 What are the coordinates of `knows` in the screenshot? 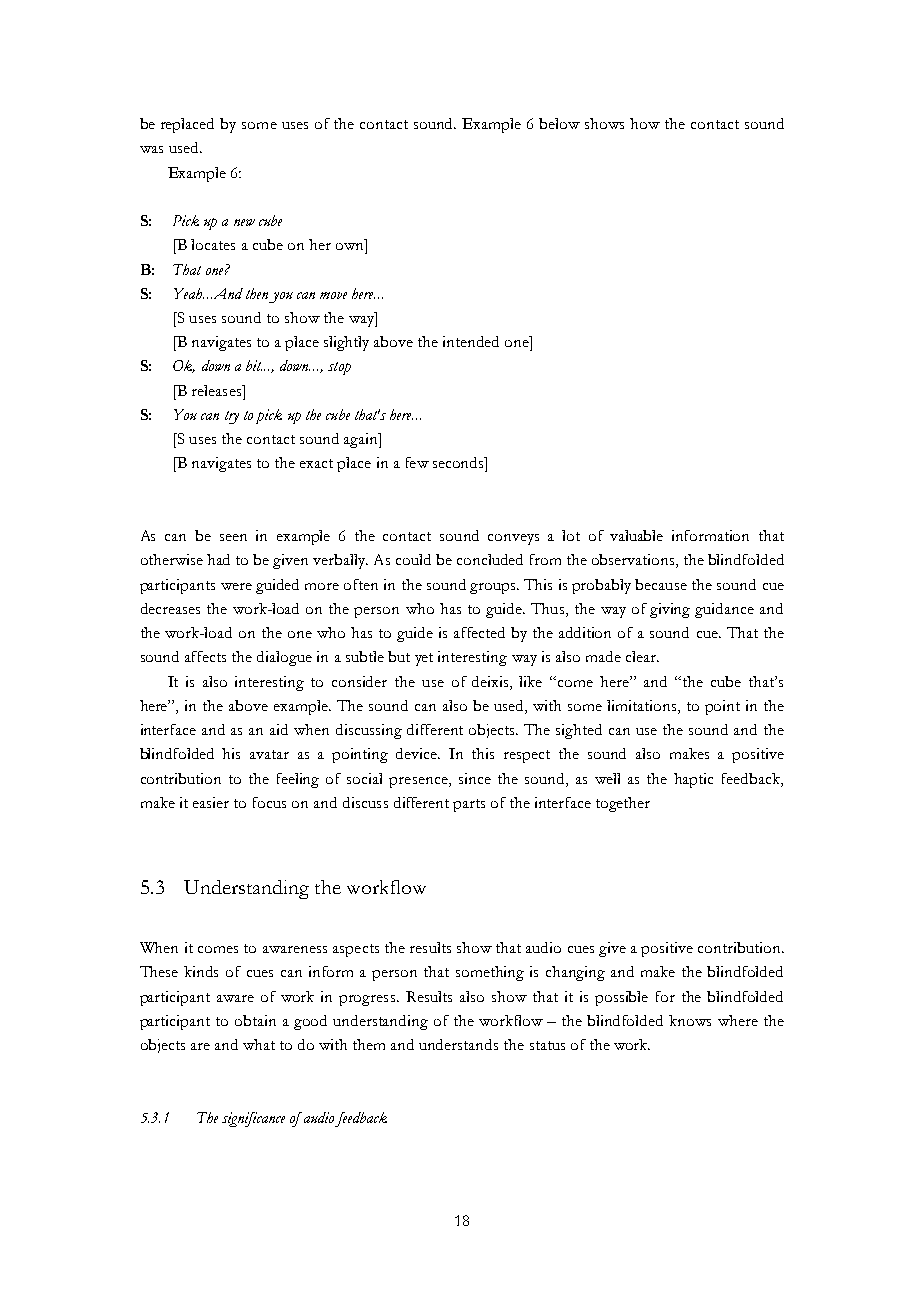 It's located at (690, 1020).
